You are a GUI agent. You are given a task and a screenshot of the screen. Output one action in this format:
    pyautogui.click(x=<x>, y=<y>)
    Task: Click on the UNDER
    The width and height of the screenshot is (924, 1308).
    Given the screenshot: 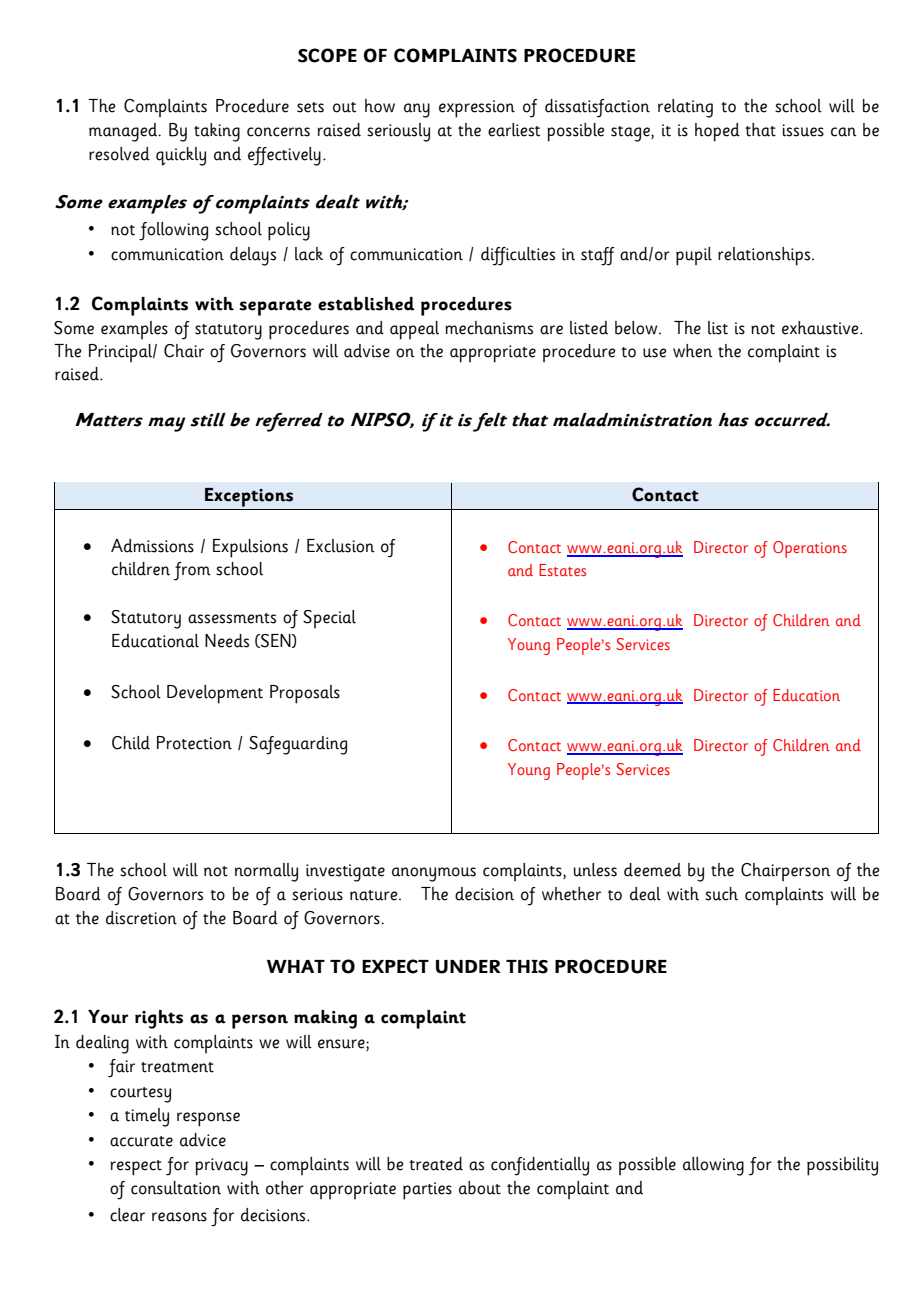 What is the action you would take?
    pyautogui.click(x=468, y=967)
